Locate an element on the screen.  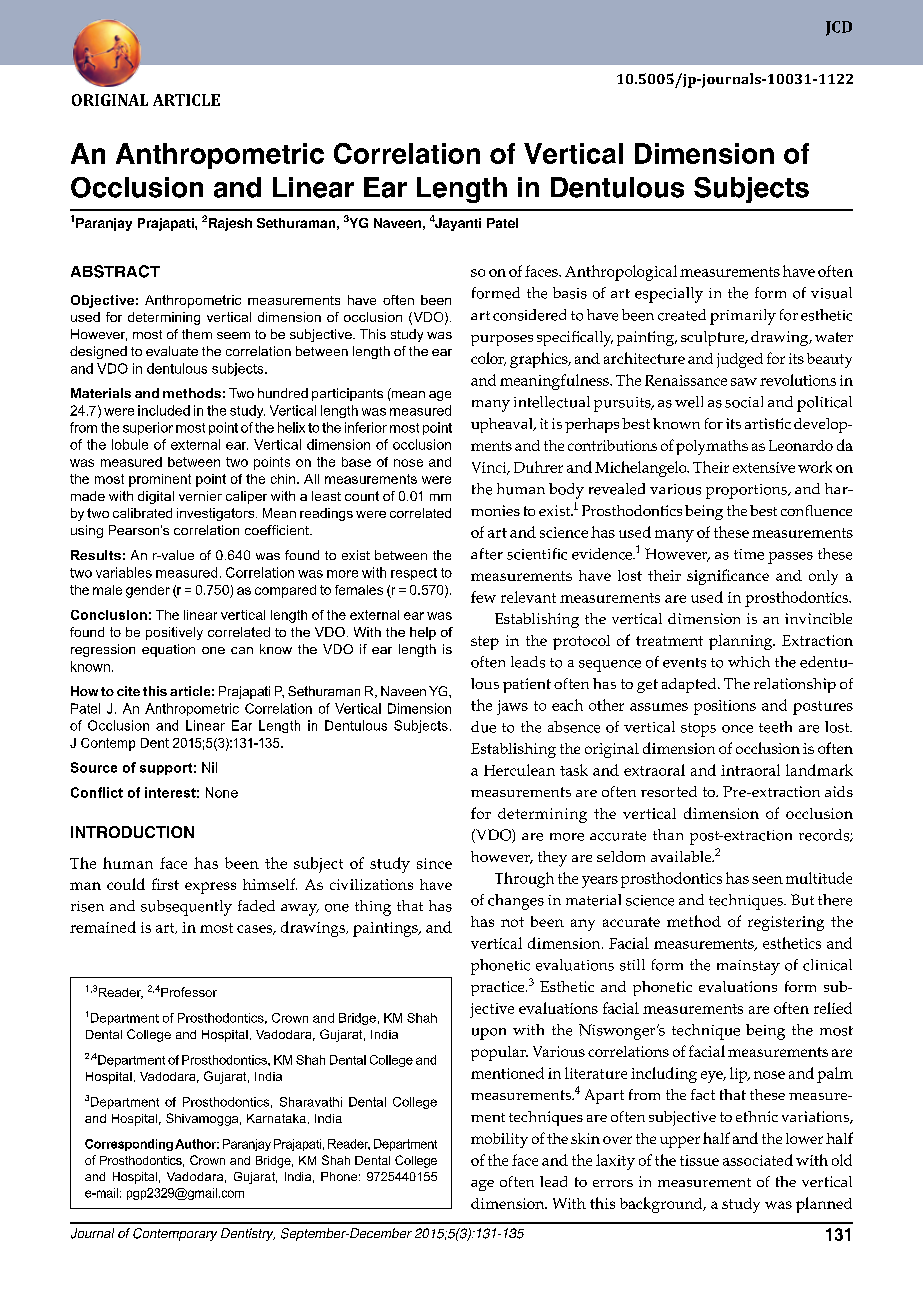
not is located at coordinates (512, 922).
